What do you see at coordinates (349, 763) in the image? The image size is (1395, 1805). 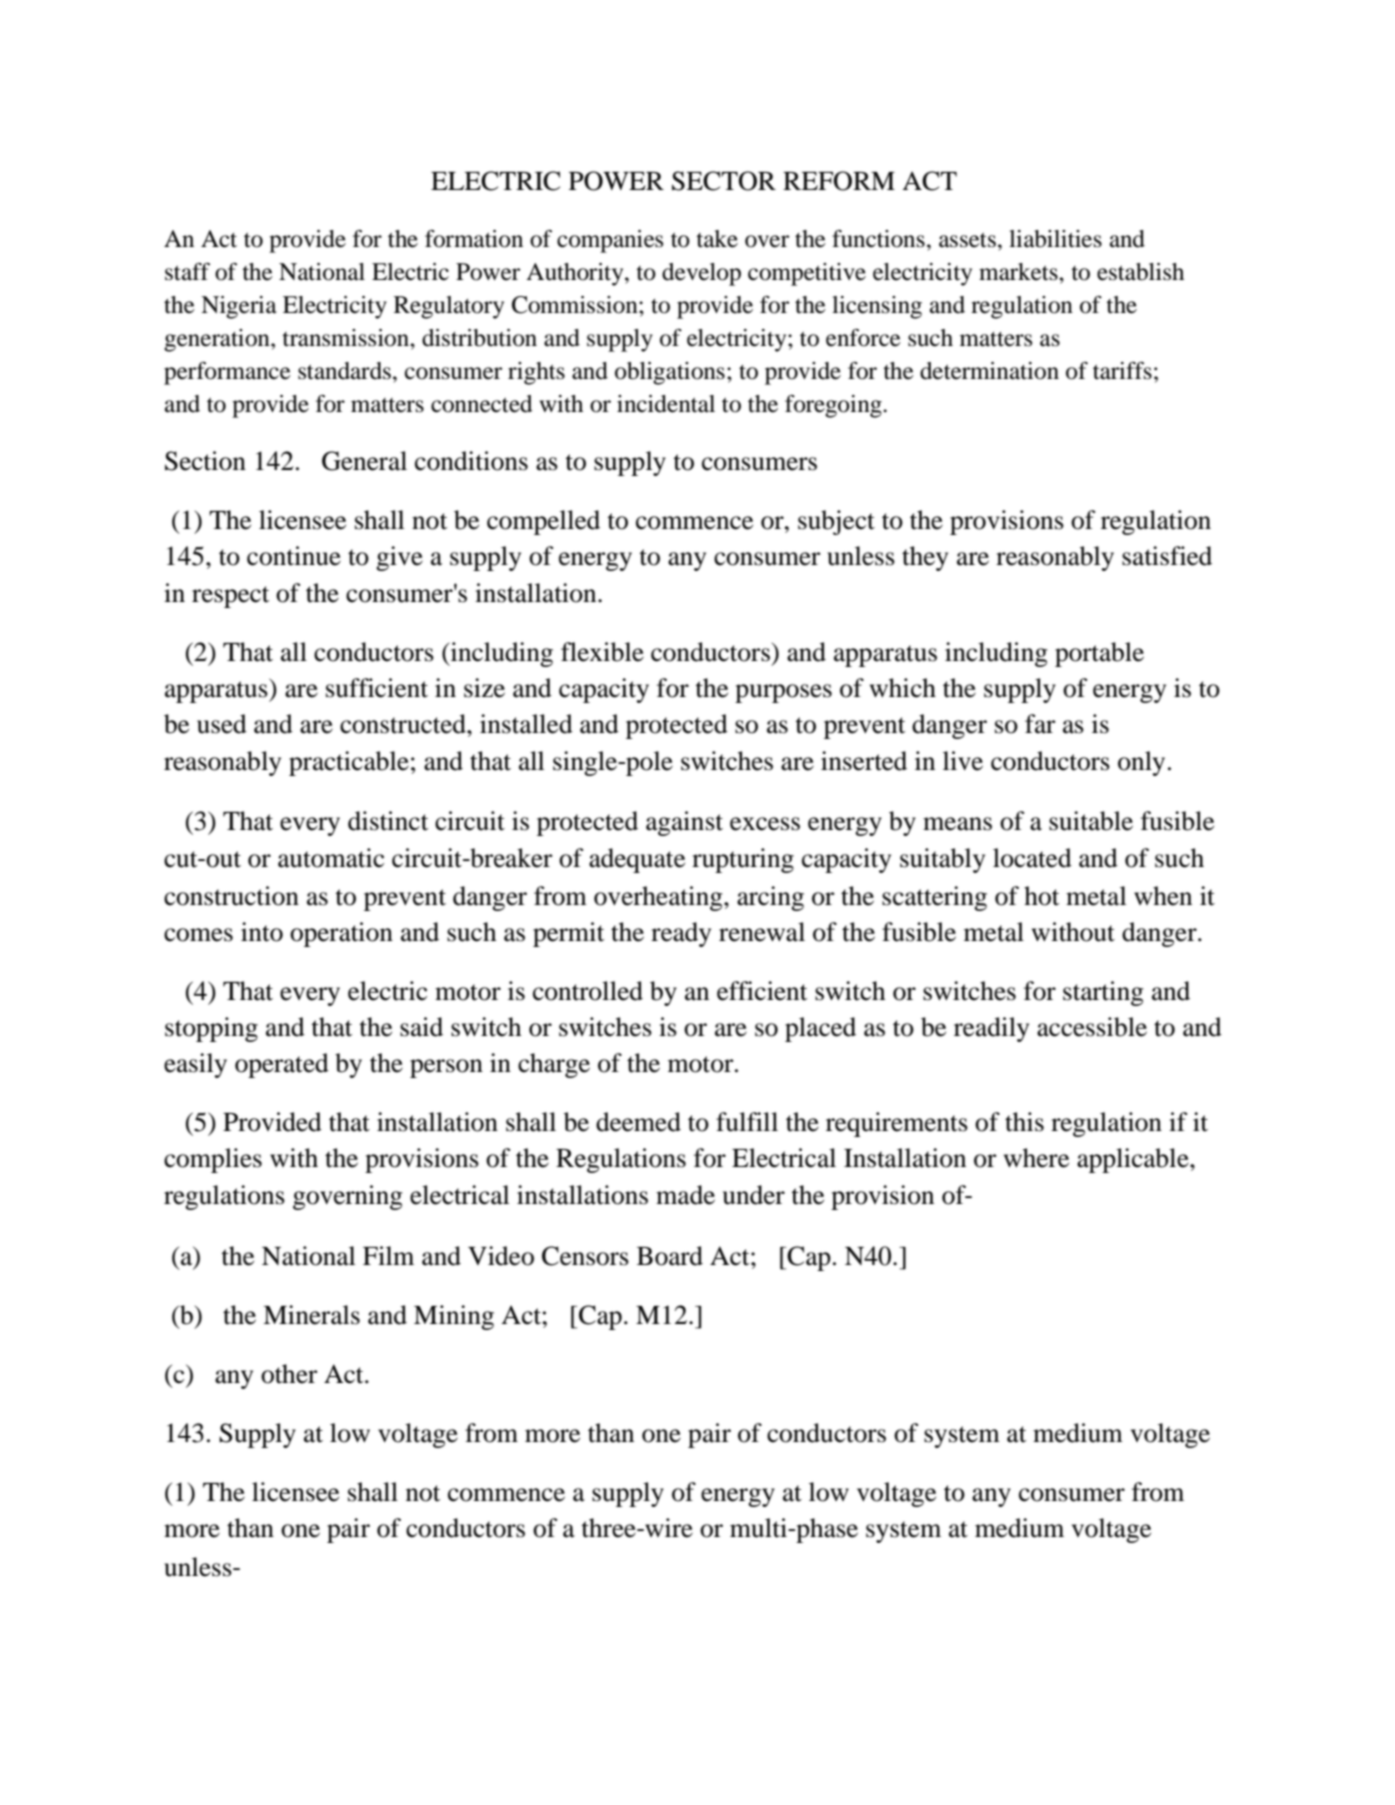 I see `practicable` at bounding box center [349, 763].
